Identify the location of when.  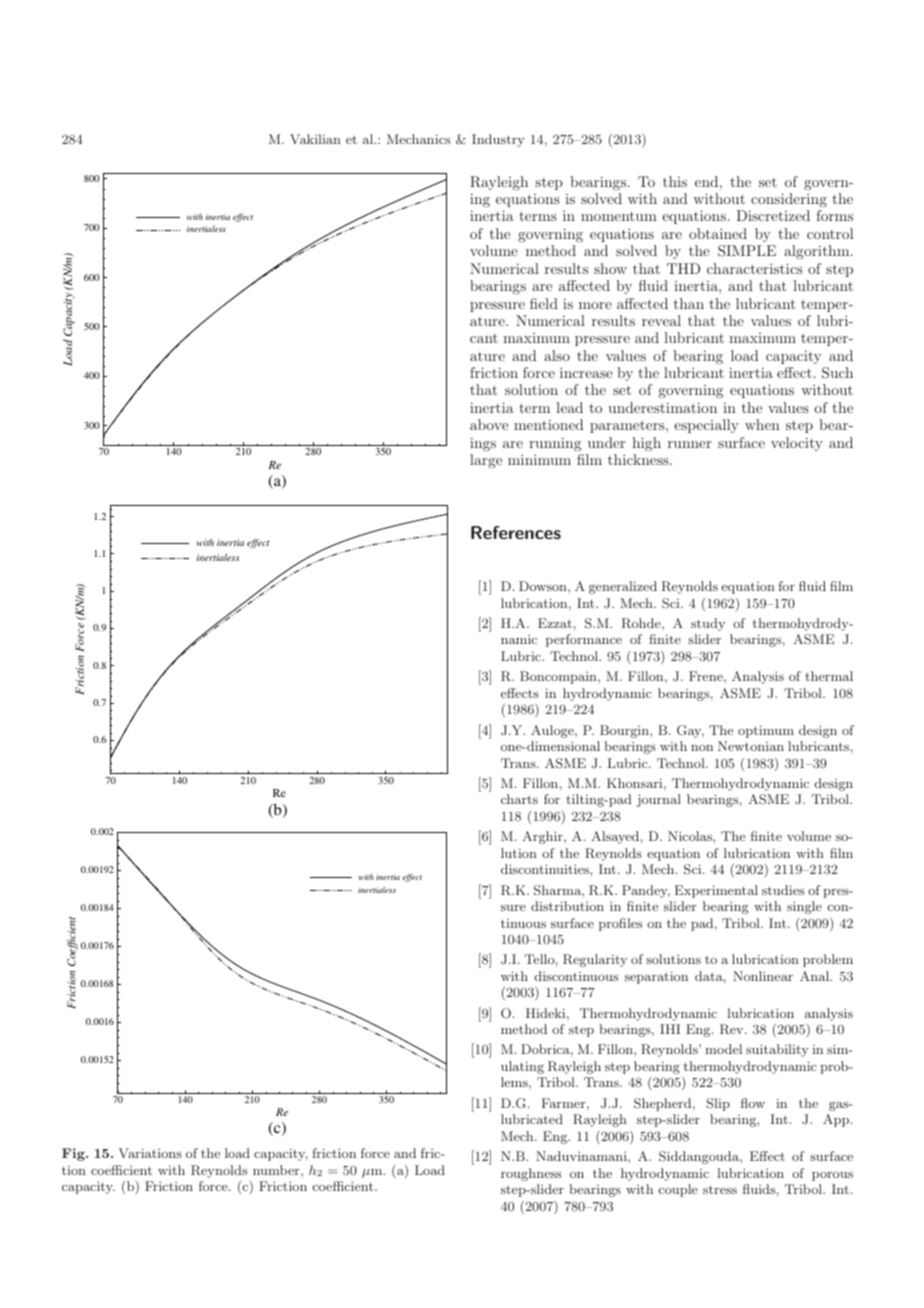
(762, 424).
